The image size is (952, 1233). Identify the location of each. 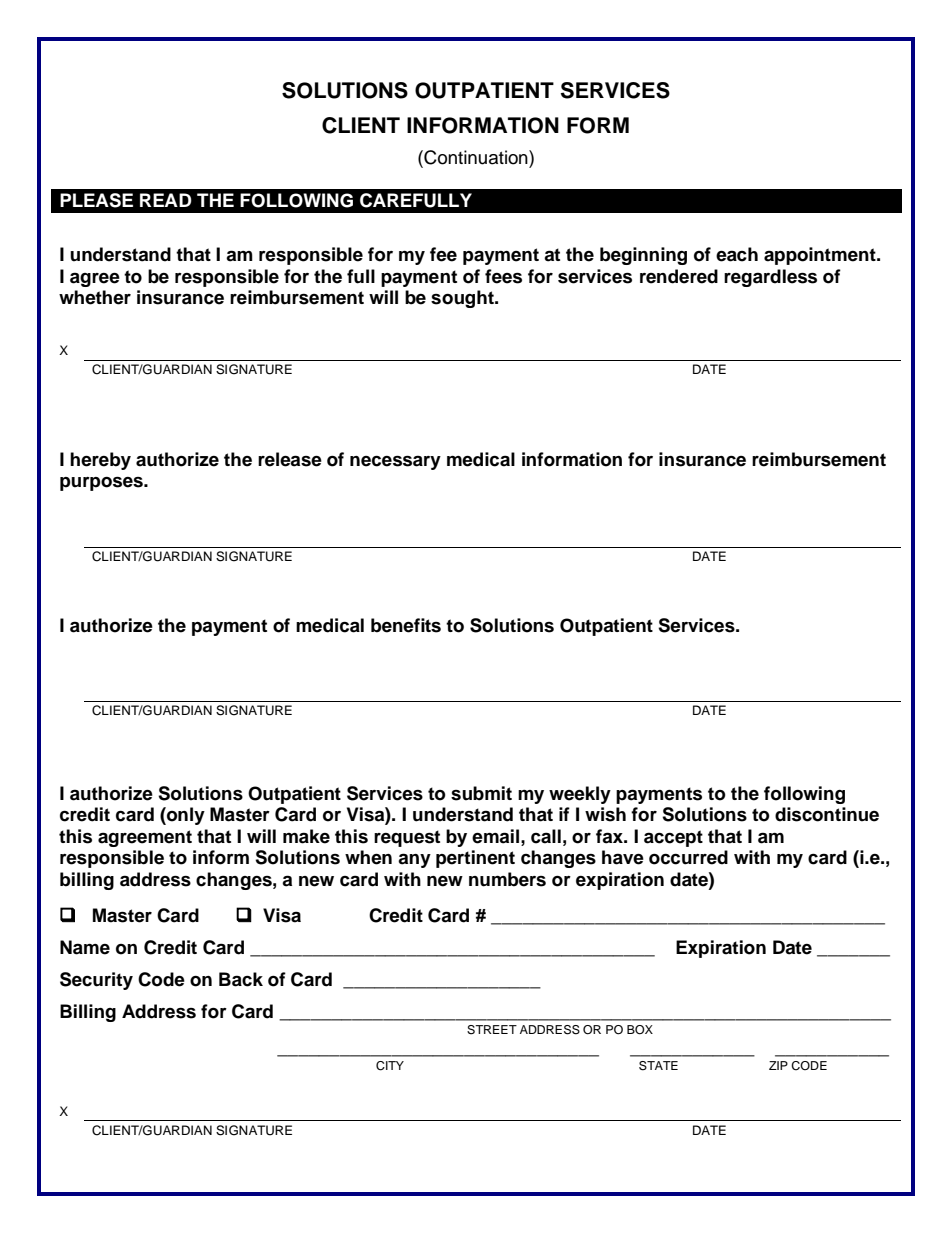
(737, 254).
